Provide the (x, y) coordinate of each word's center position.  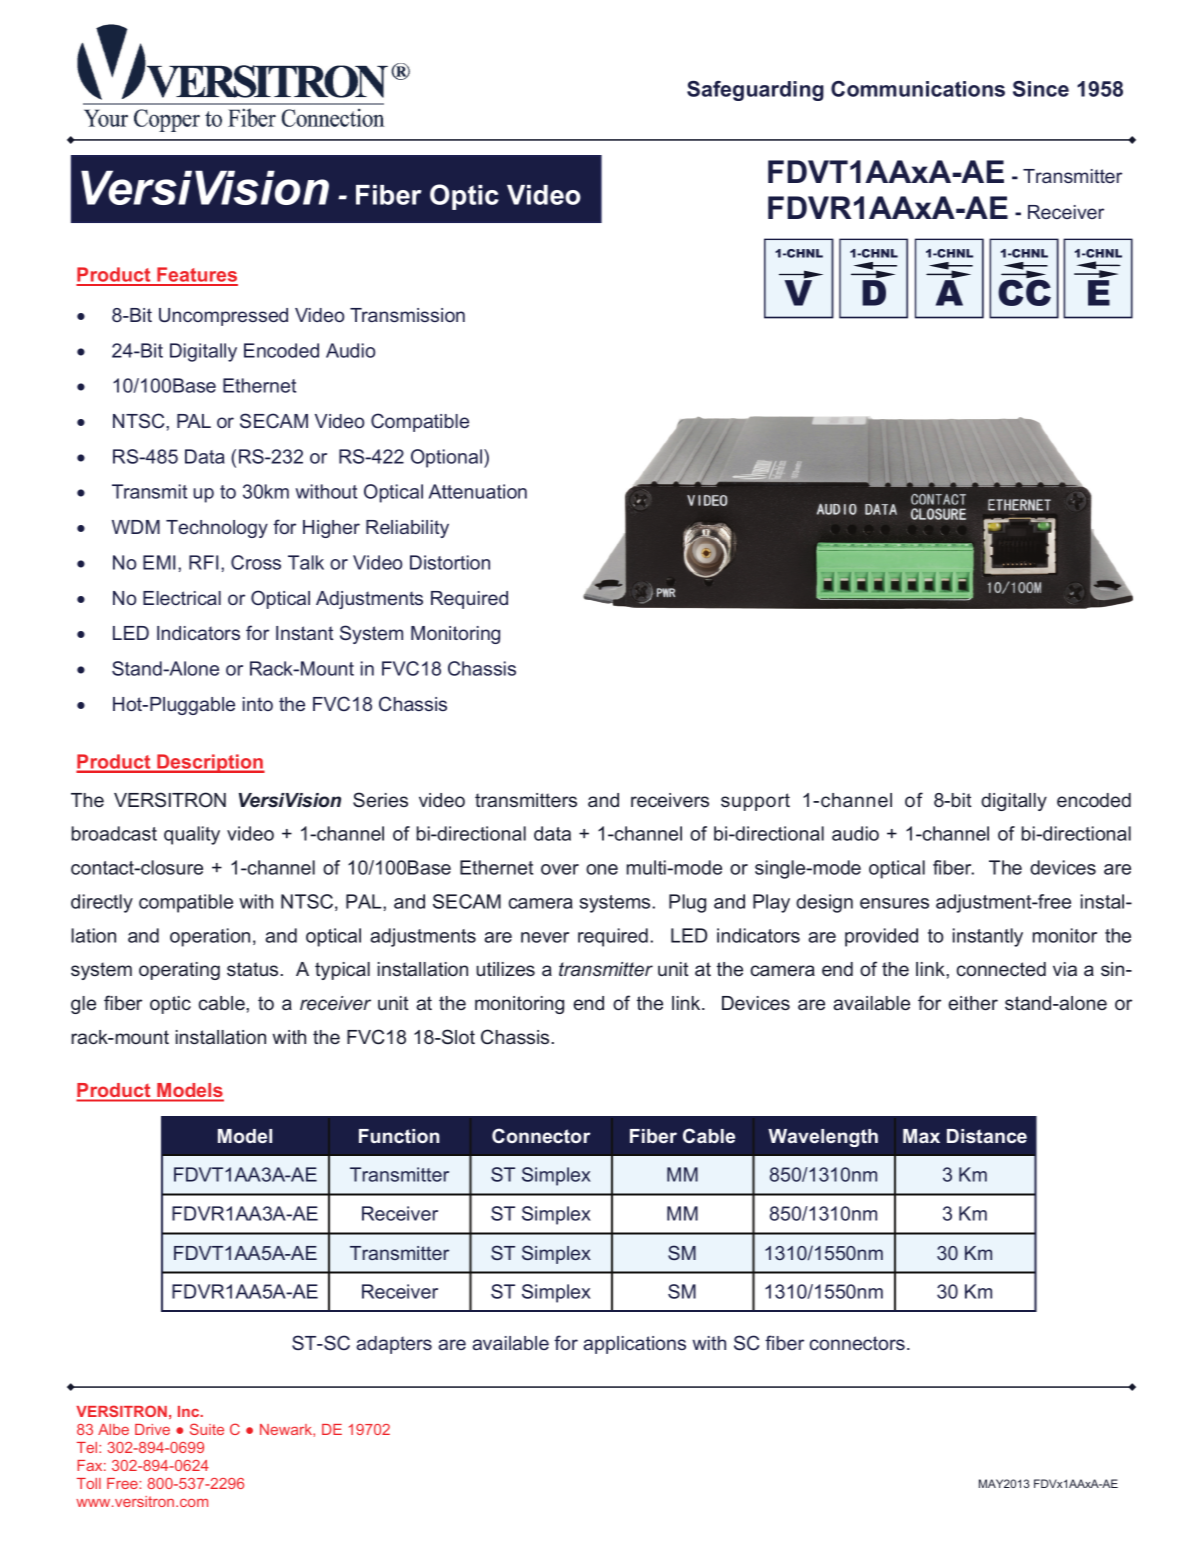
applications (634, 1345)
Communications (918, 89)
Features (196, 276)
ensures (894, 903)
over (560, 869)
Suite (207, 1429)
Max (921, 1136)
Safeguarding (755, 91)
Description (210, 763)
